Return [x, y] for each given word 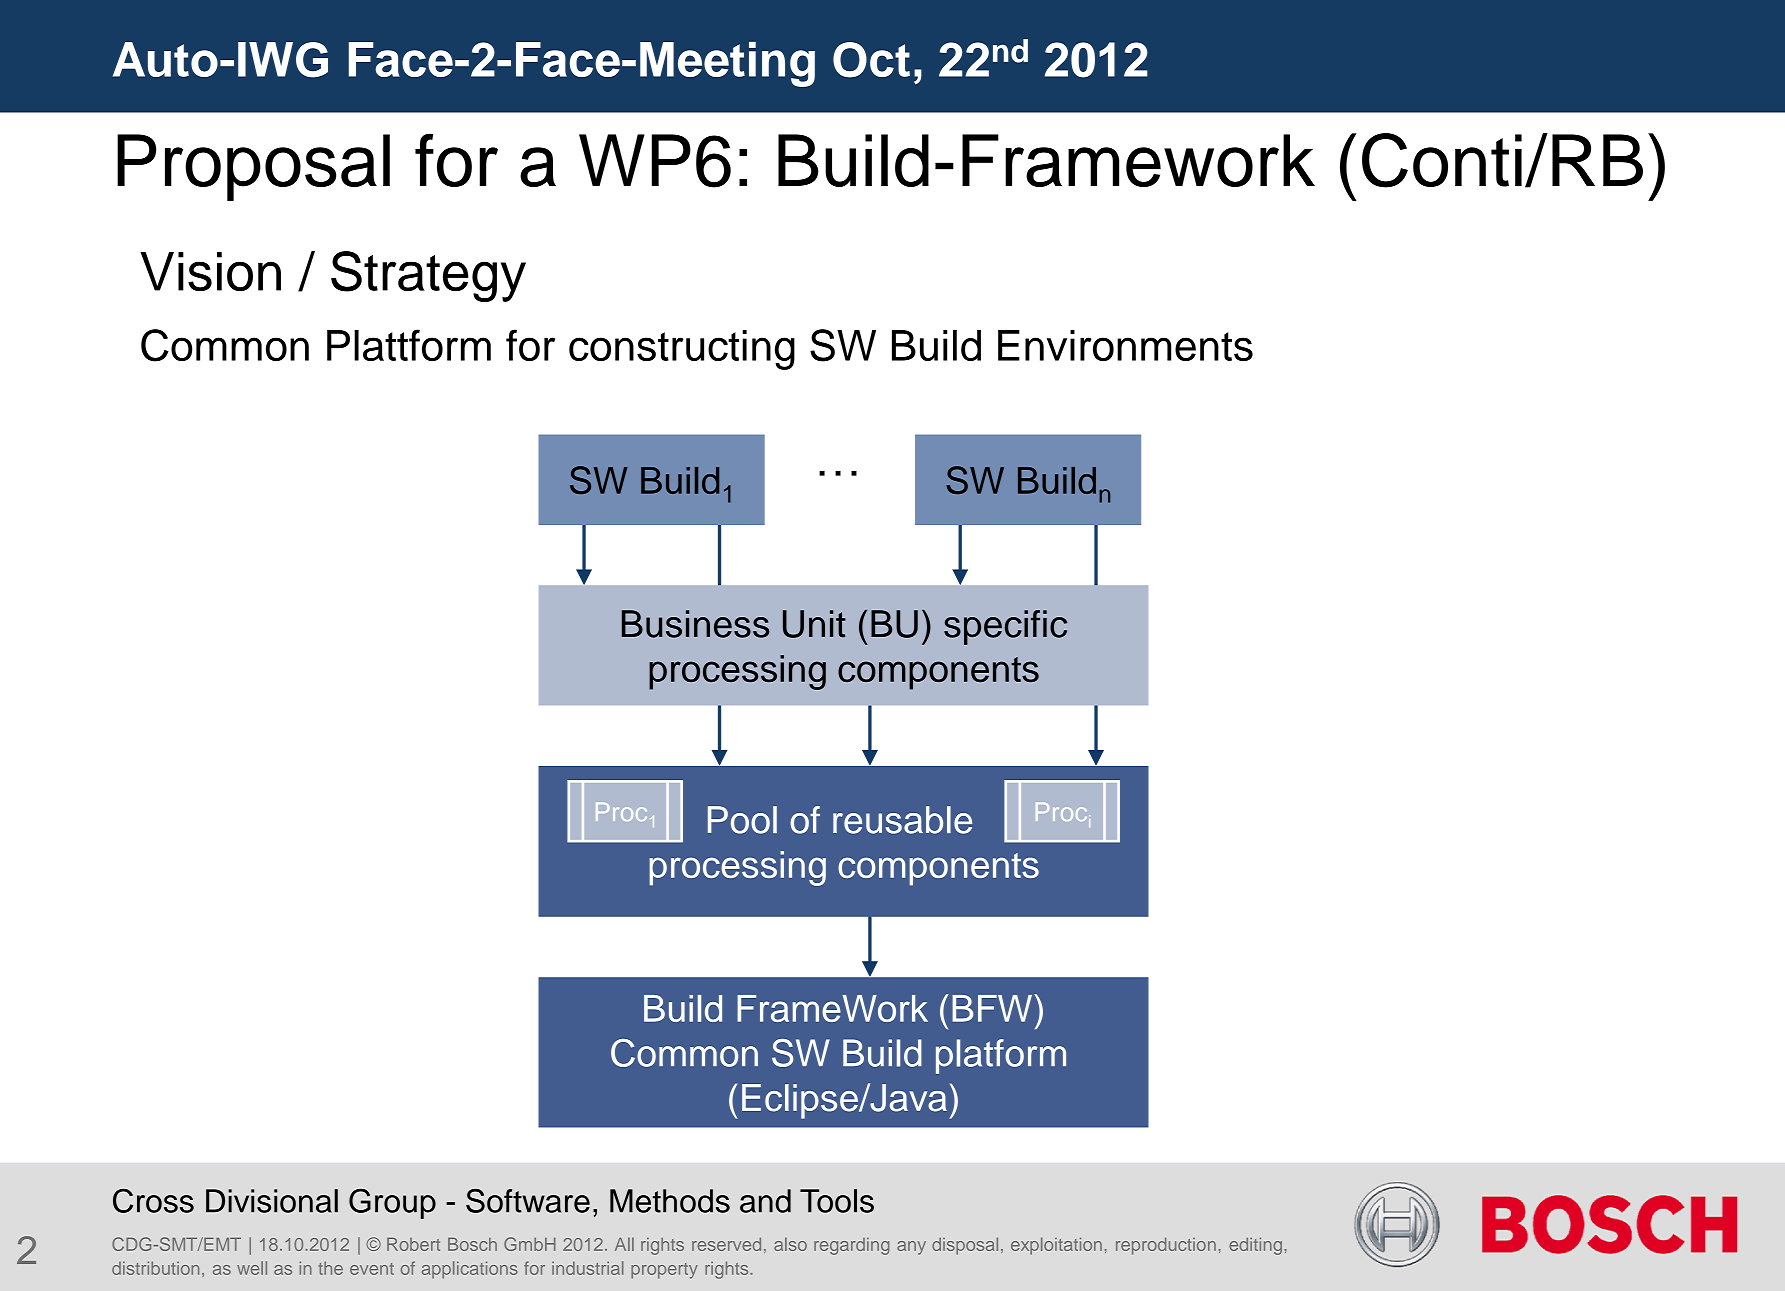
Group [392, 1203]
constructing [682, 350]
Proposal [253, 167]
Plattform [409, 345]
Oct [871, 60]
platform [1001, 1056]
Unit [814, 624]
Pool [742, 820]
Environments [1125, 345]
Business [695, 624]
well [252, 1268]
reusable [902, 820]
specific [1005, 627]
